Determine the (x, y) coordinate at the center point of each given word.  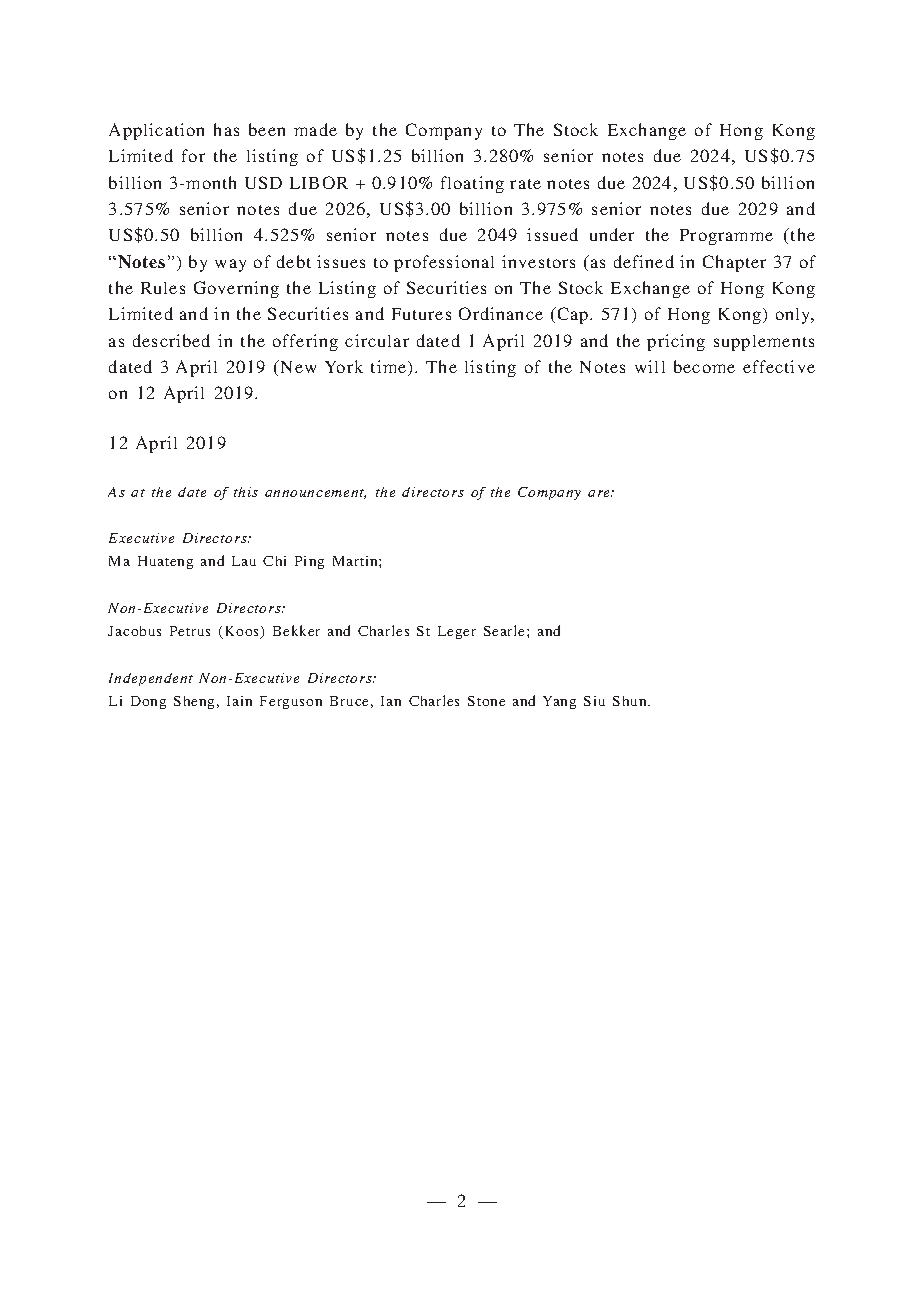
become (704, 366)
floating (472, 184)
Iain (239, 701)
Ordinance (501, 313)
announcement (315, 494)
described (171, 340)
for (193, 155)
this (246, 492)
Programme (726, 237)
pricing (676, 342)
